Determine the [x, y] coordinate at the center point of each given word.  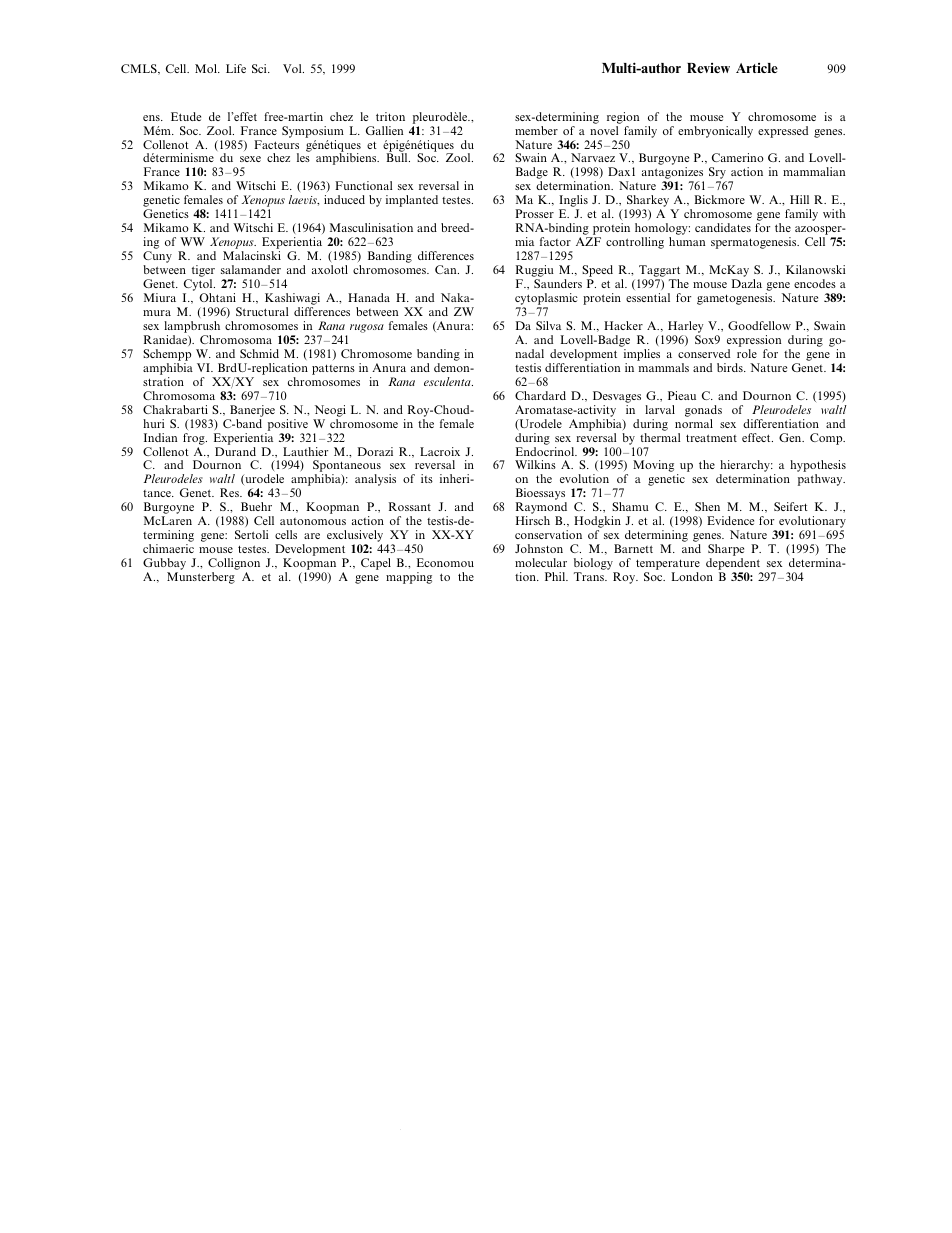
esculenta [448, 381]
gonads [703, 411]
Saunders [558, 283]
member [536, 130]
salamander [251, 269]
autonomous [313, 521]
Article [757, 68]
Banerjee [252, 411]
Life [236, 68]
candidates [723, 227]
